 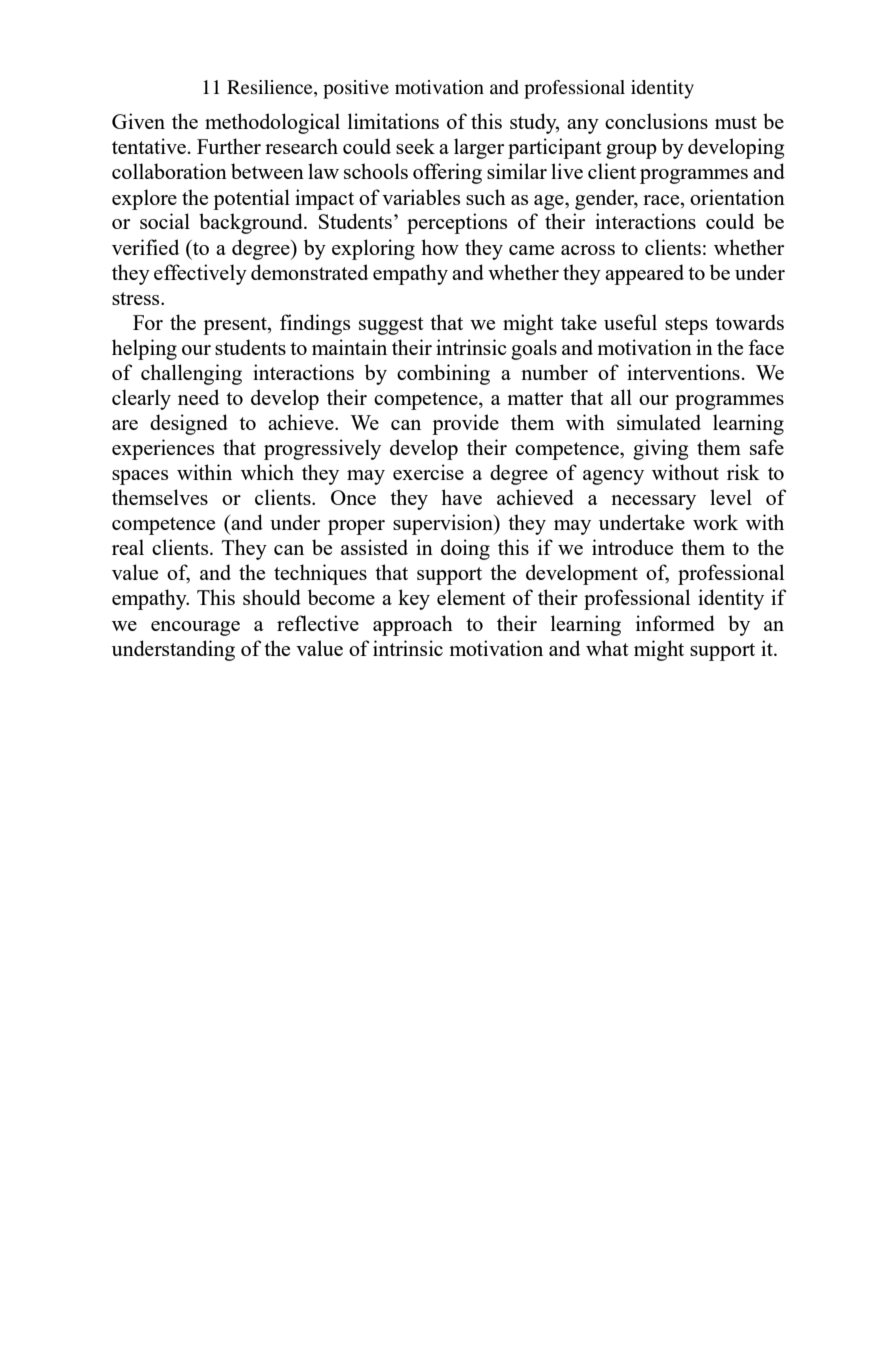 I want to click on encourage, so click(x=195, y=628).
